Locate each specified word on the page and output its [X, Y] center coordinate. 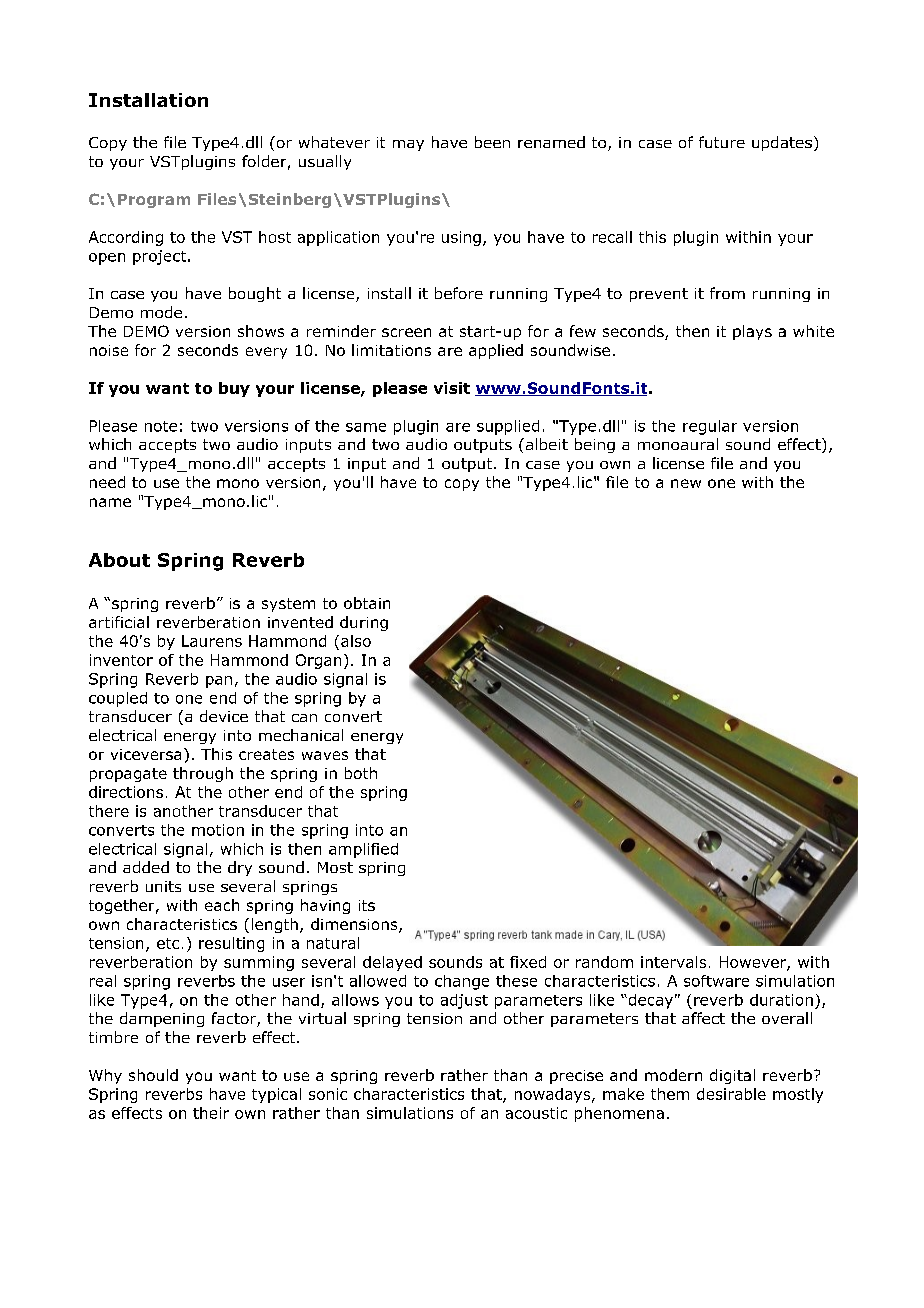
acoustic [536, 1113]
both [361, 773]
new [686, 483]
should [153, 1075]
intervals [673, 962]
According [126, 238]
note [161, 426]
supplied [508, 427]
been [492, 142]
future [722, 142]
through [203, 774]
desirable [731, 1094]
